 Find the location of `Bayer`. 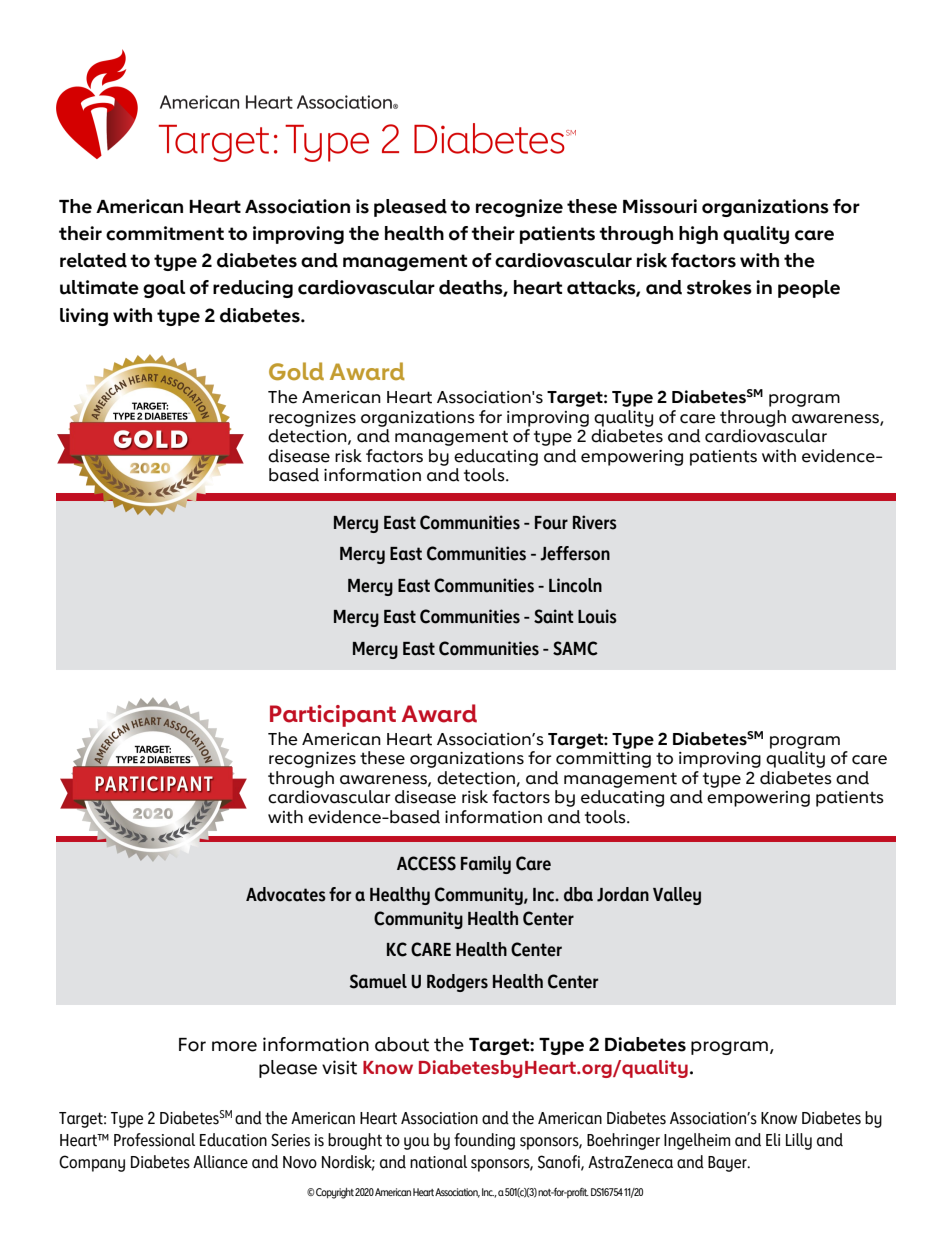

Bayer is located at coordinates (728, 1164).
